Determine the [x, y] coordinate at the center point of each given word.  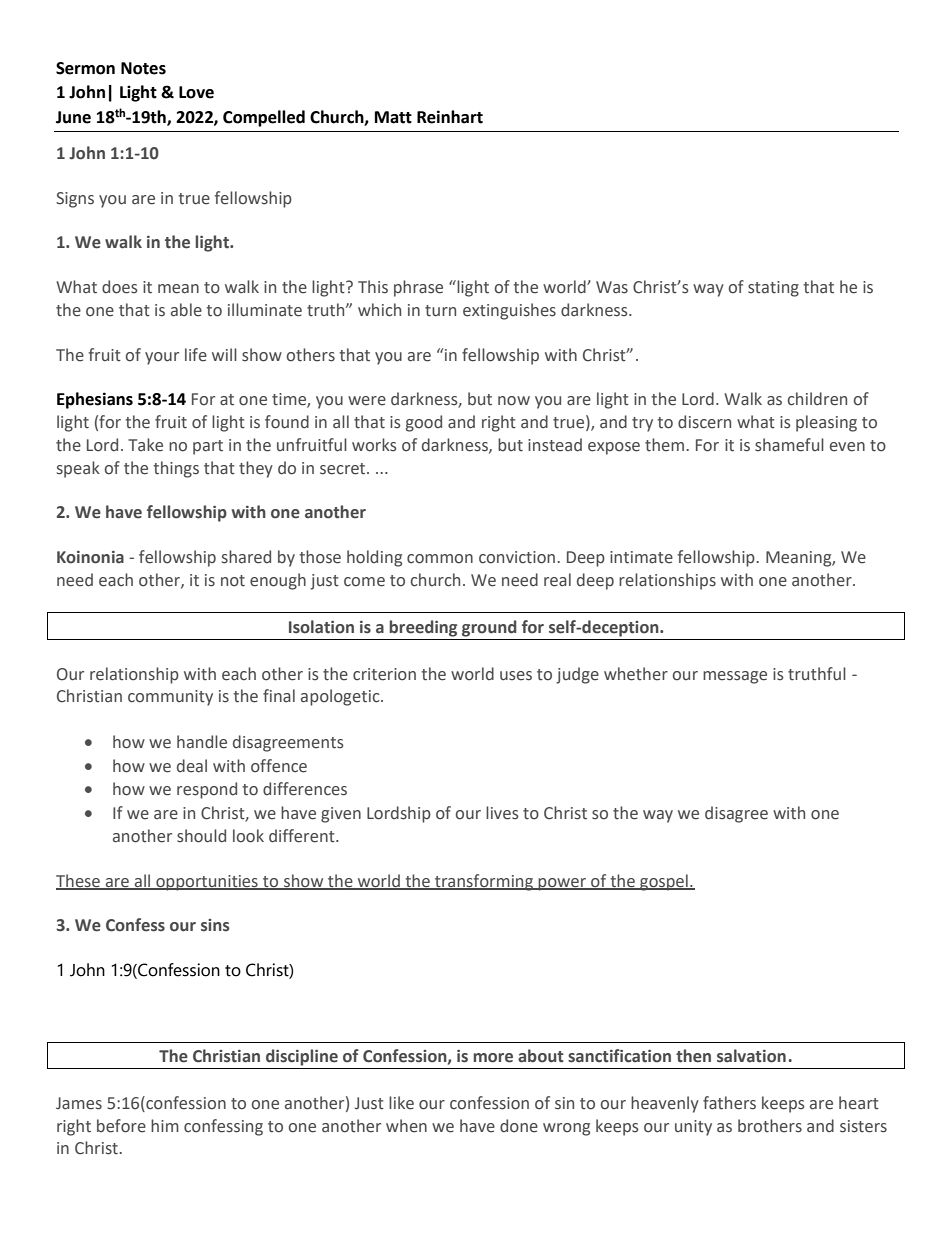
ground [489, 628]
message [735, 677]
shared [246, 557]
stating [773, 289]
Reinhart [450, 117]
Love [196, 92]
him [165, 1125]
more [493, 1058]
